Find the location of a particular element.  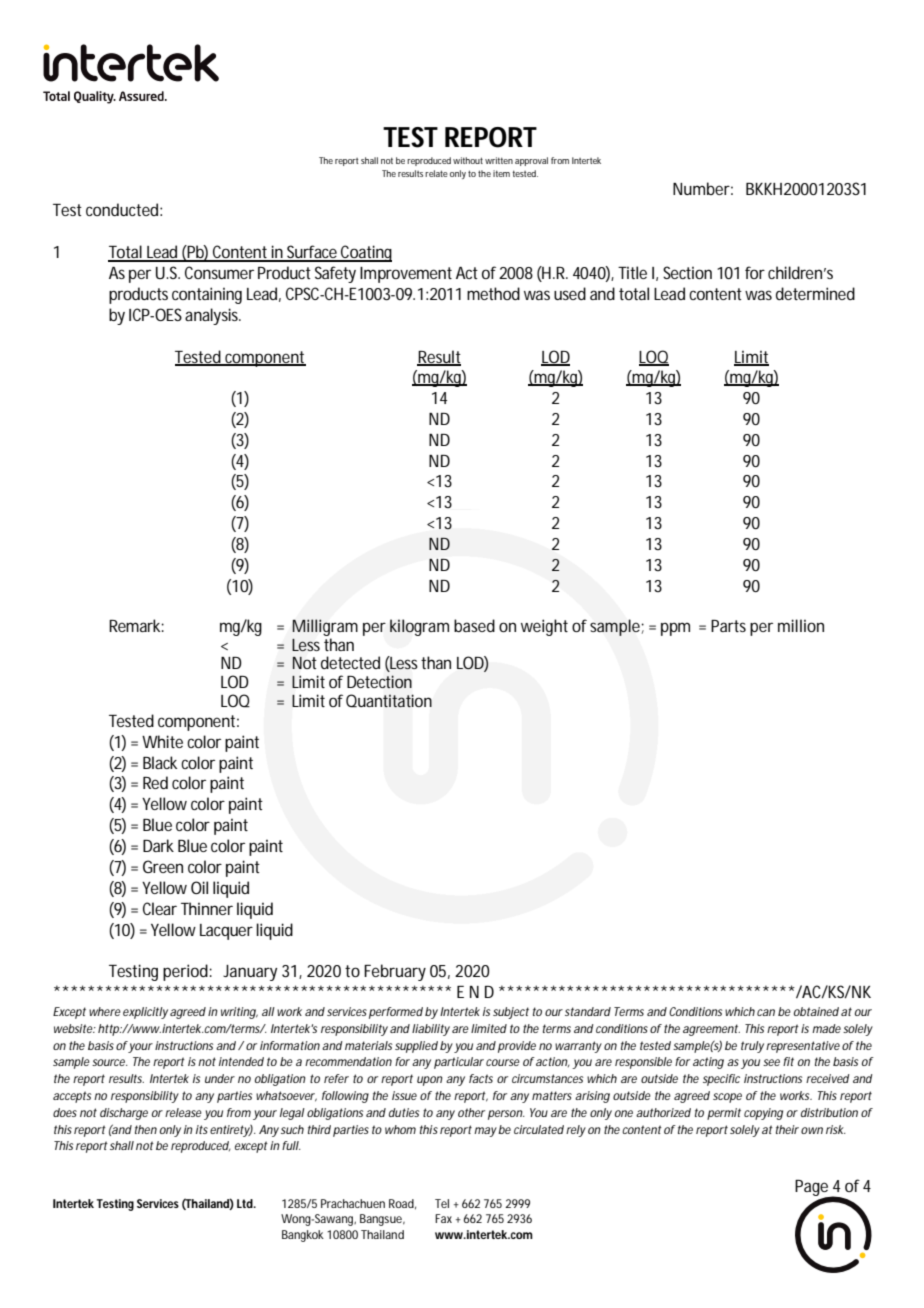

without is located at coordinates (468, 160).
